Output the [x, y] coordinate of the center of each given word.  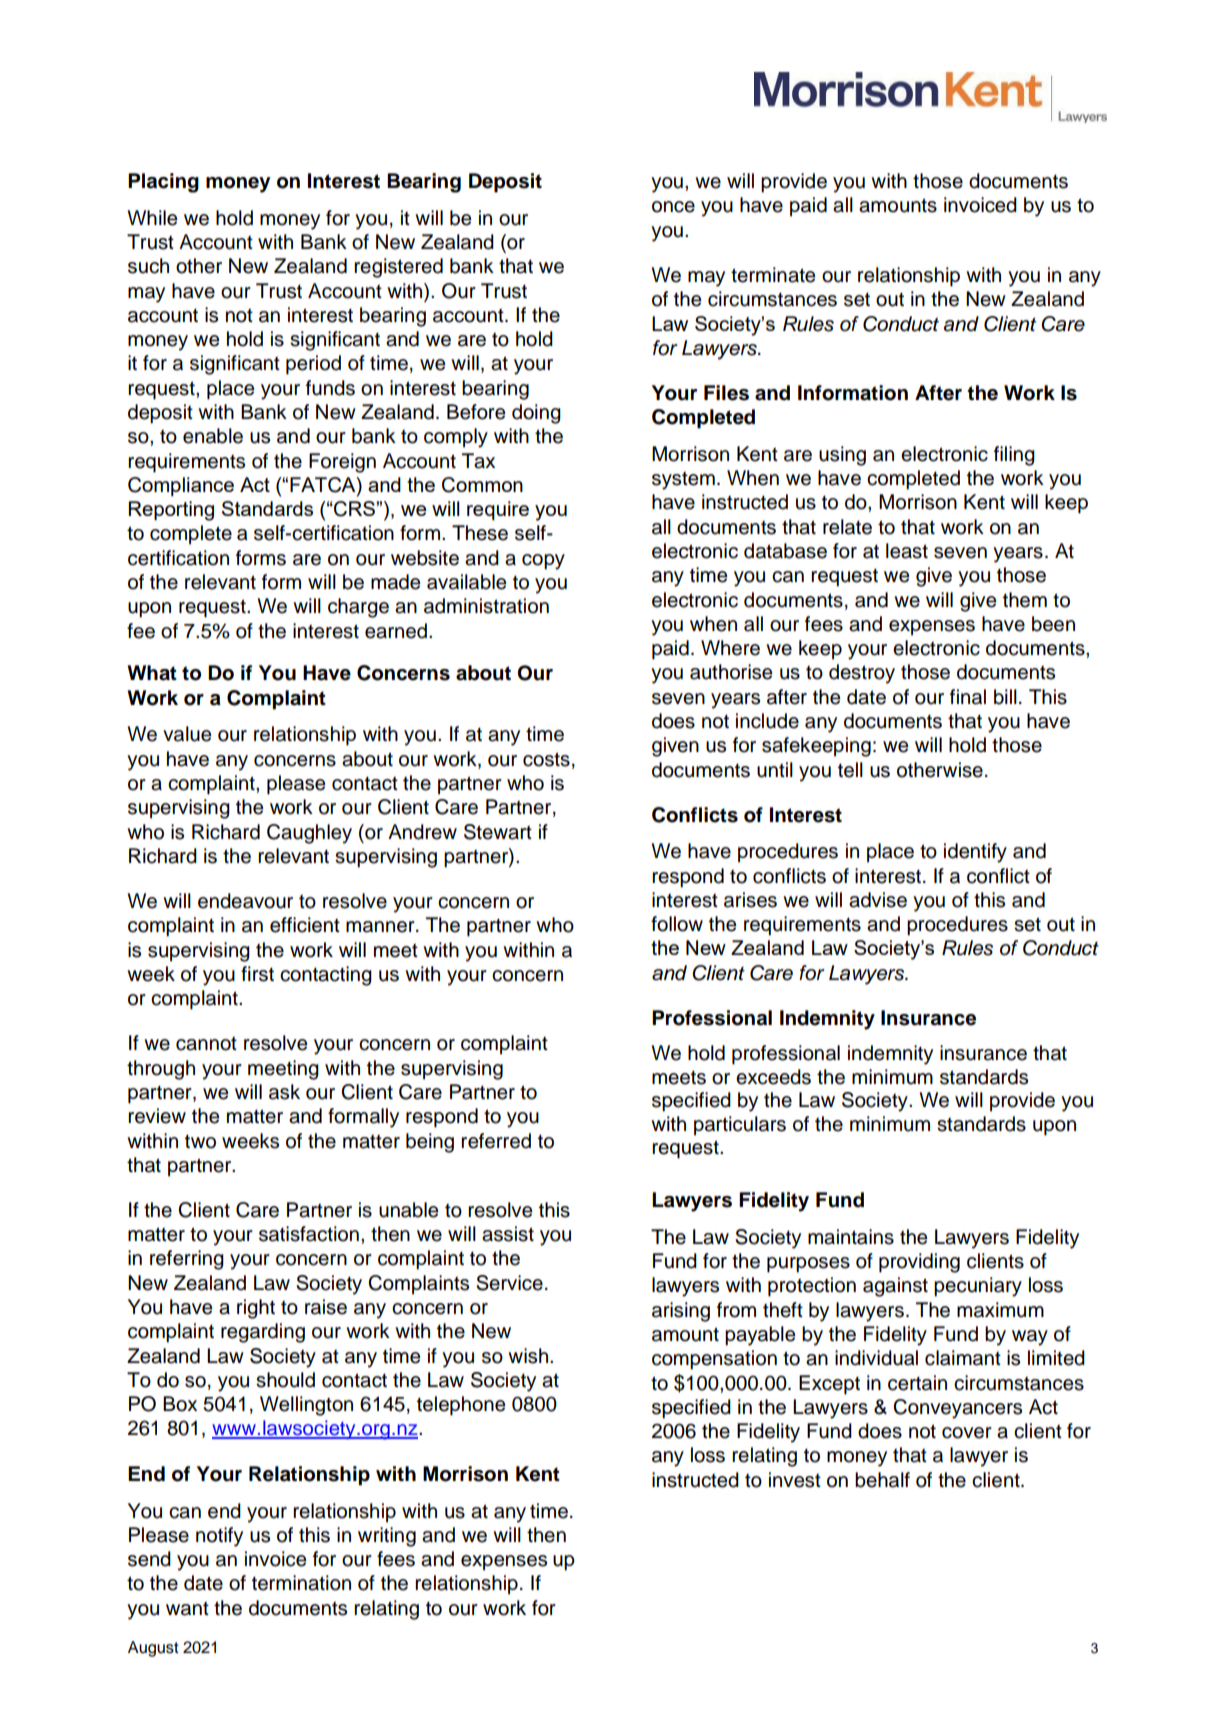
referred [496, 1141]
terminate [773, 275]
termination [301, 1583]
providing [919, 1263]
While [152, 218]
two [200, 1141]
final [968, 697]
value [187, 734]
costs [546, 759]
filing [1014, 456]
